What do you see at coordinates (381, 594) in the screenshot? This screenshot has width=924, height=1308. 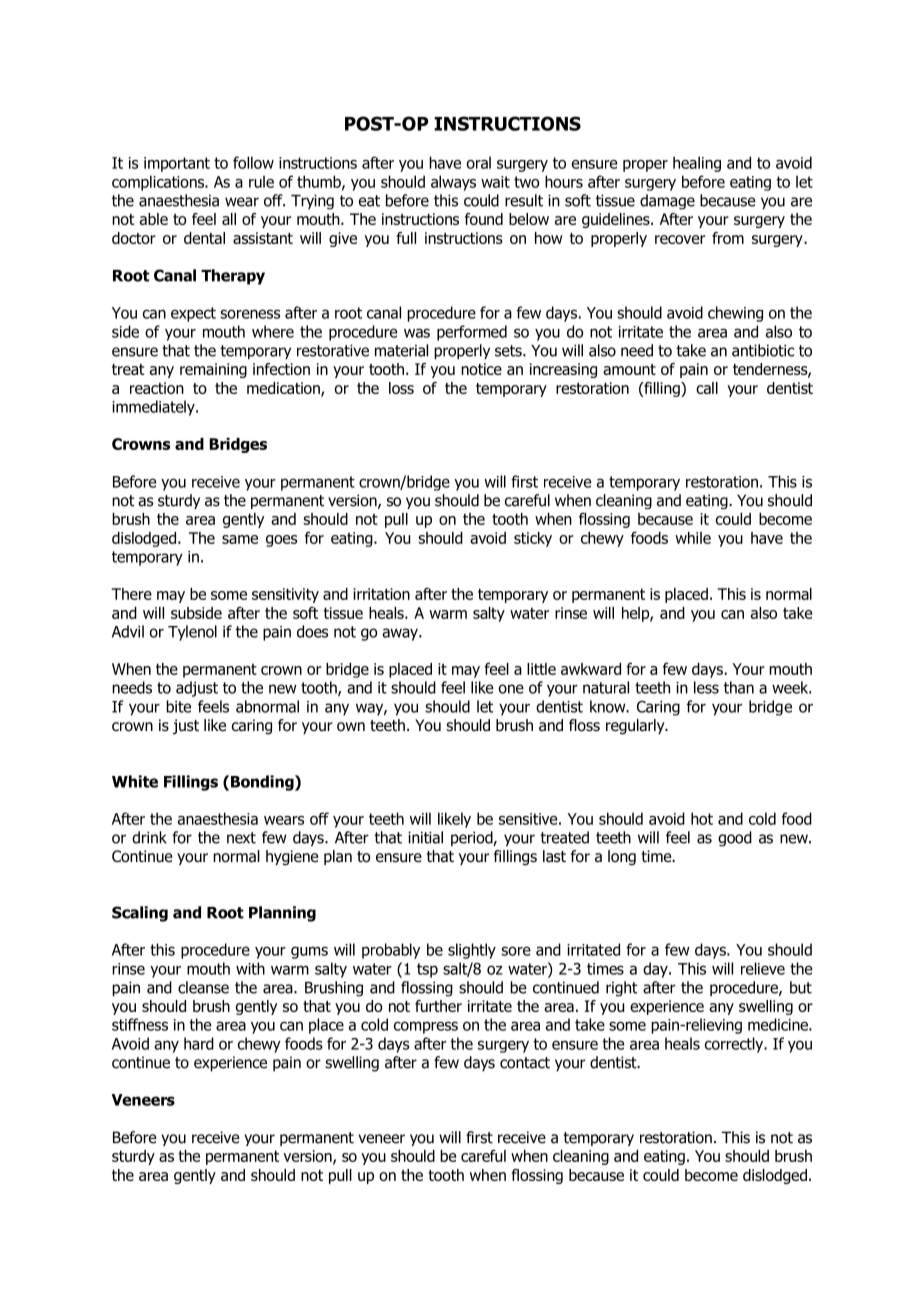 I see `irritation` at bounding box center [381, 594].
